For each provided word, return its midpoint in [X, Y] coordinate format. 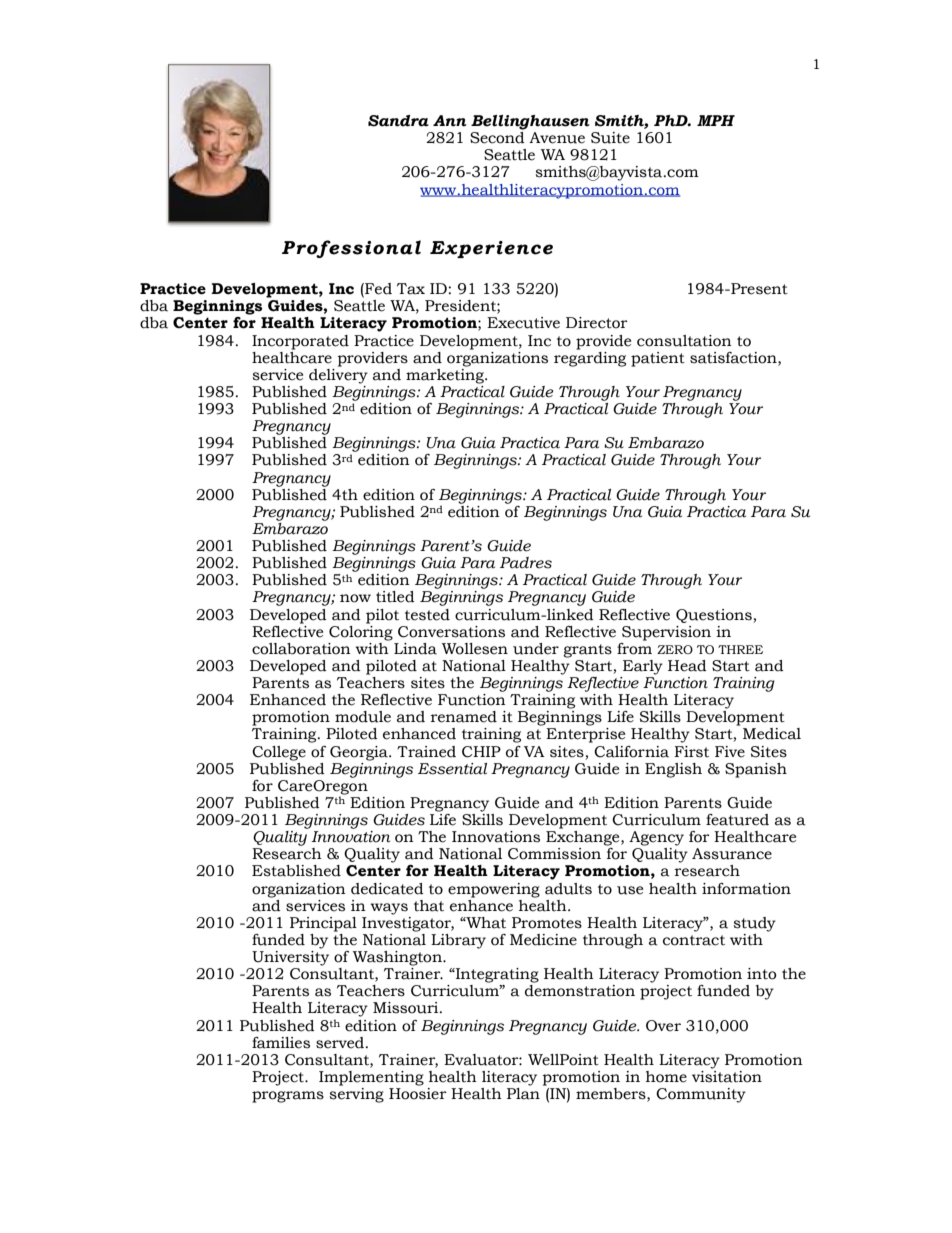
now [355, 598]
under [536, 649]
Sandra [398, 121]
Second [497, 138]
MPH [716, 120]
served [341, 1043]
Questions [714, 616]
